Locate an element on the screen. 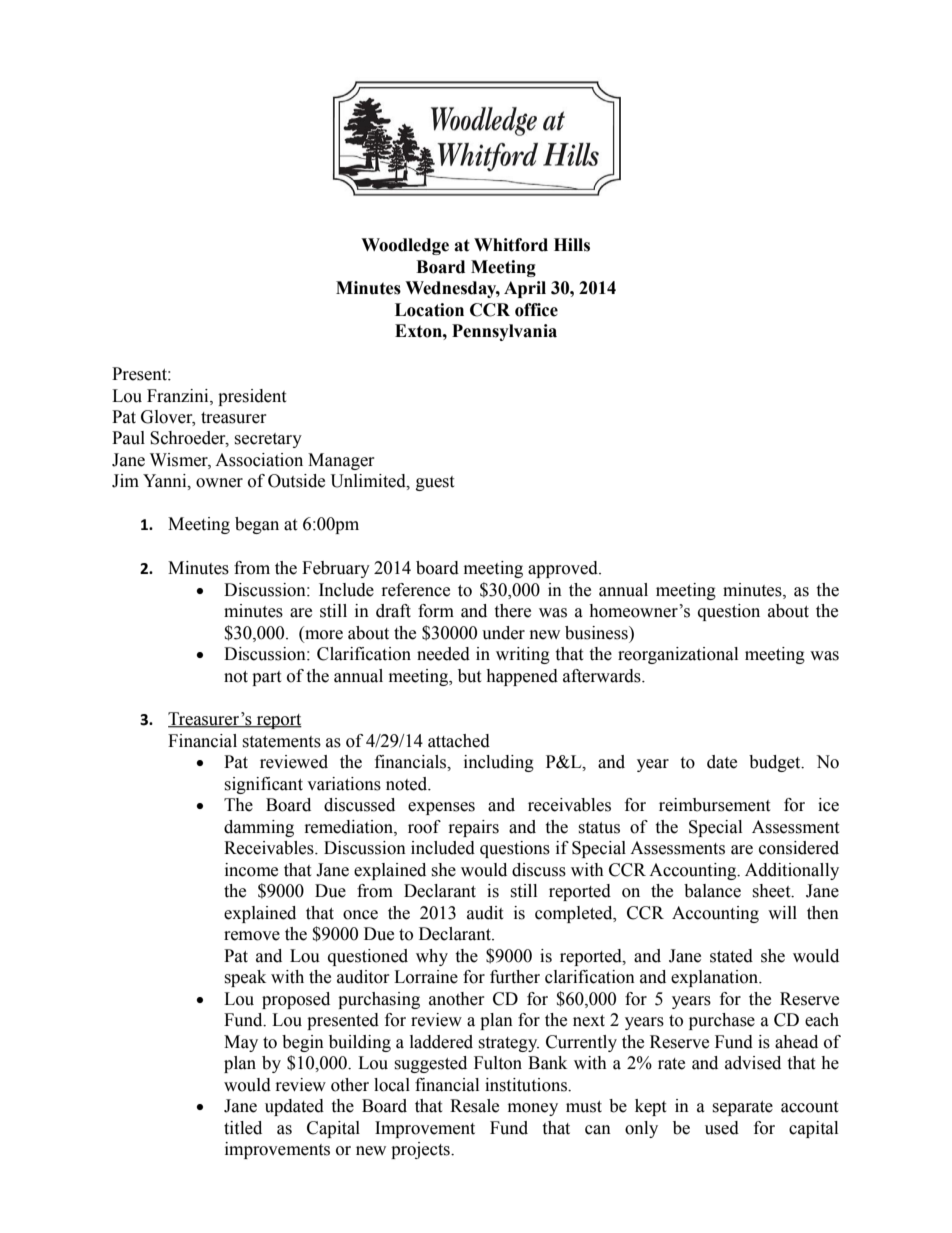 The height and width of the screenshot is (1233, 952). repairs is located at coordinates (474, 828).
